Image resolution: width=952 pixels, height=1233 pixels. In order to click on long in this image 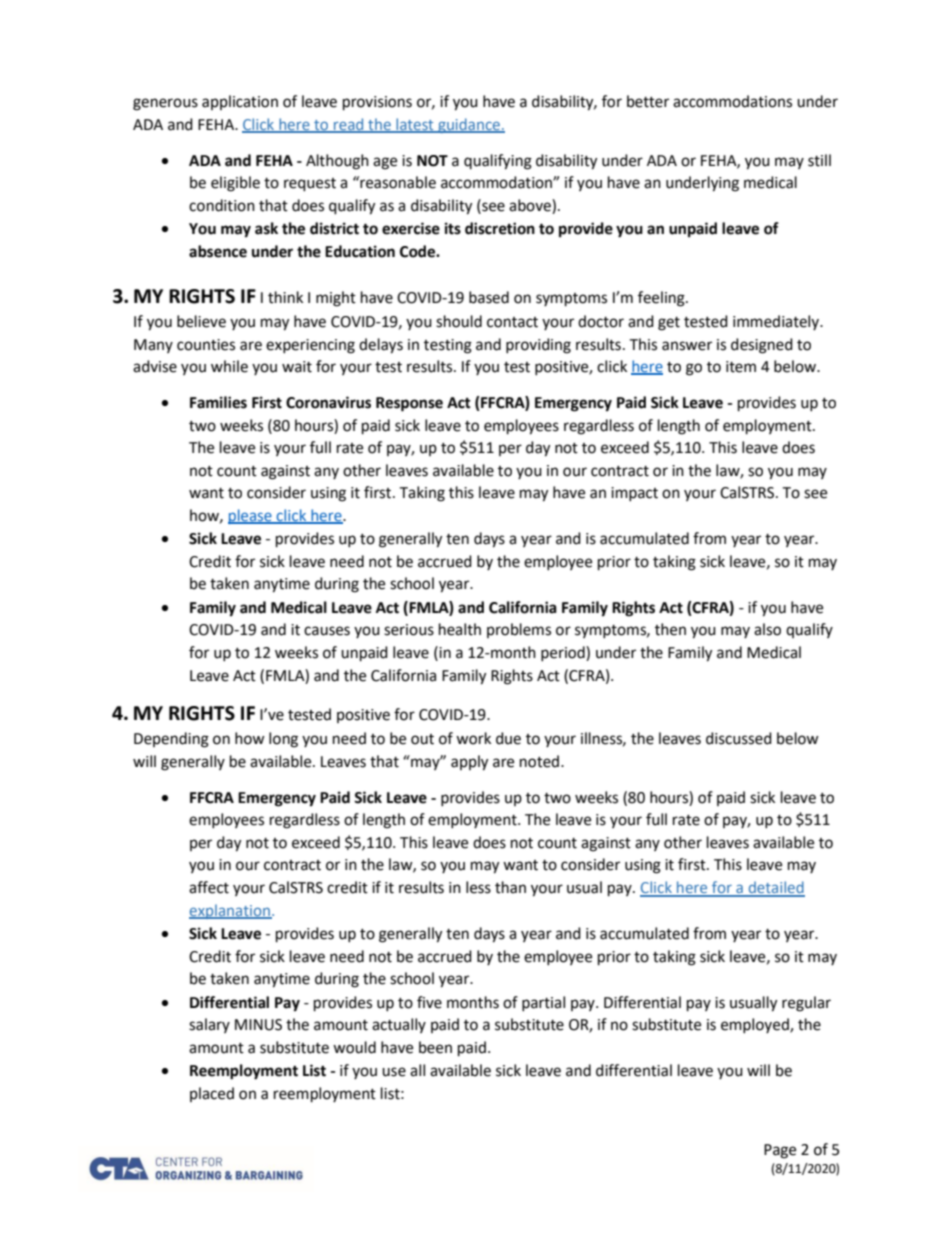, I will do `click(283, 740)`.
